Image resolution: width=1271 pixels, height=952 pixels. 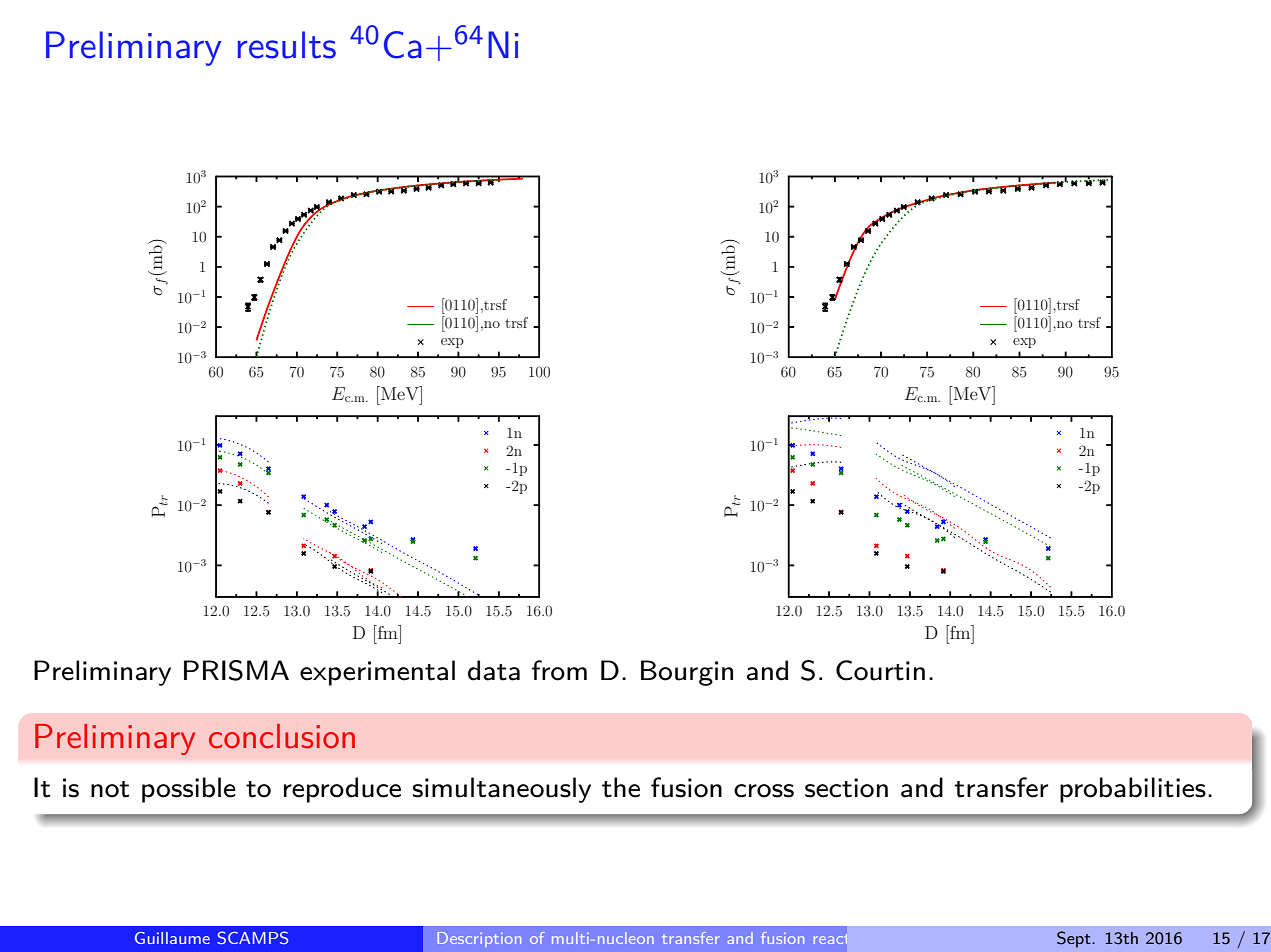 I want to click on experimental, so click(x=377, y=673).
